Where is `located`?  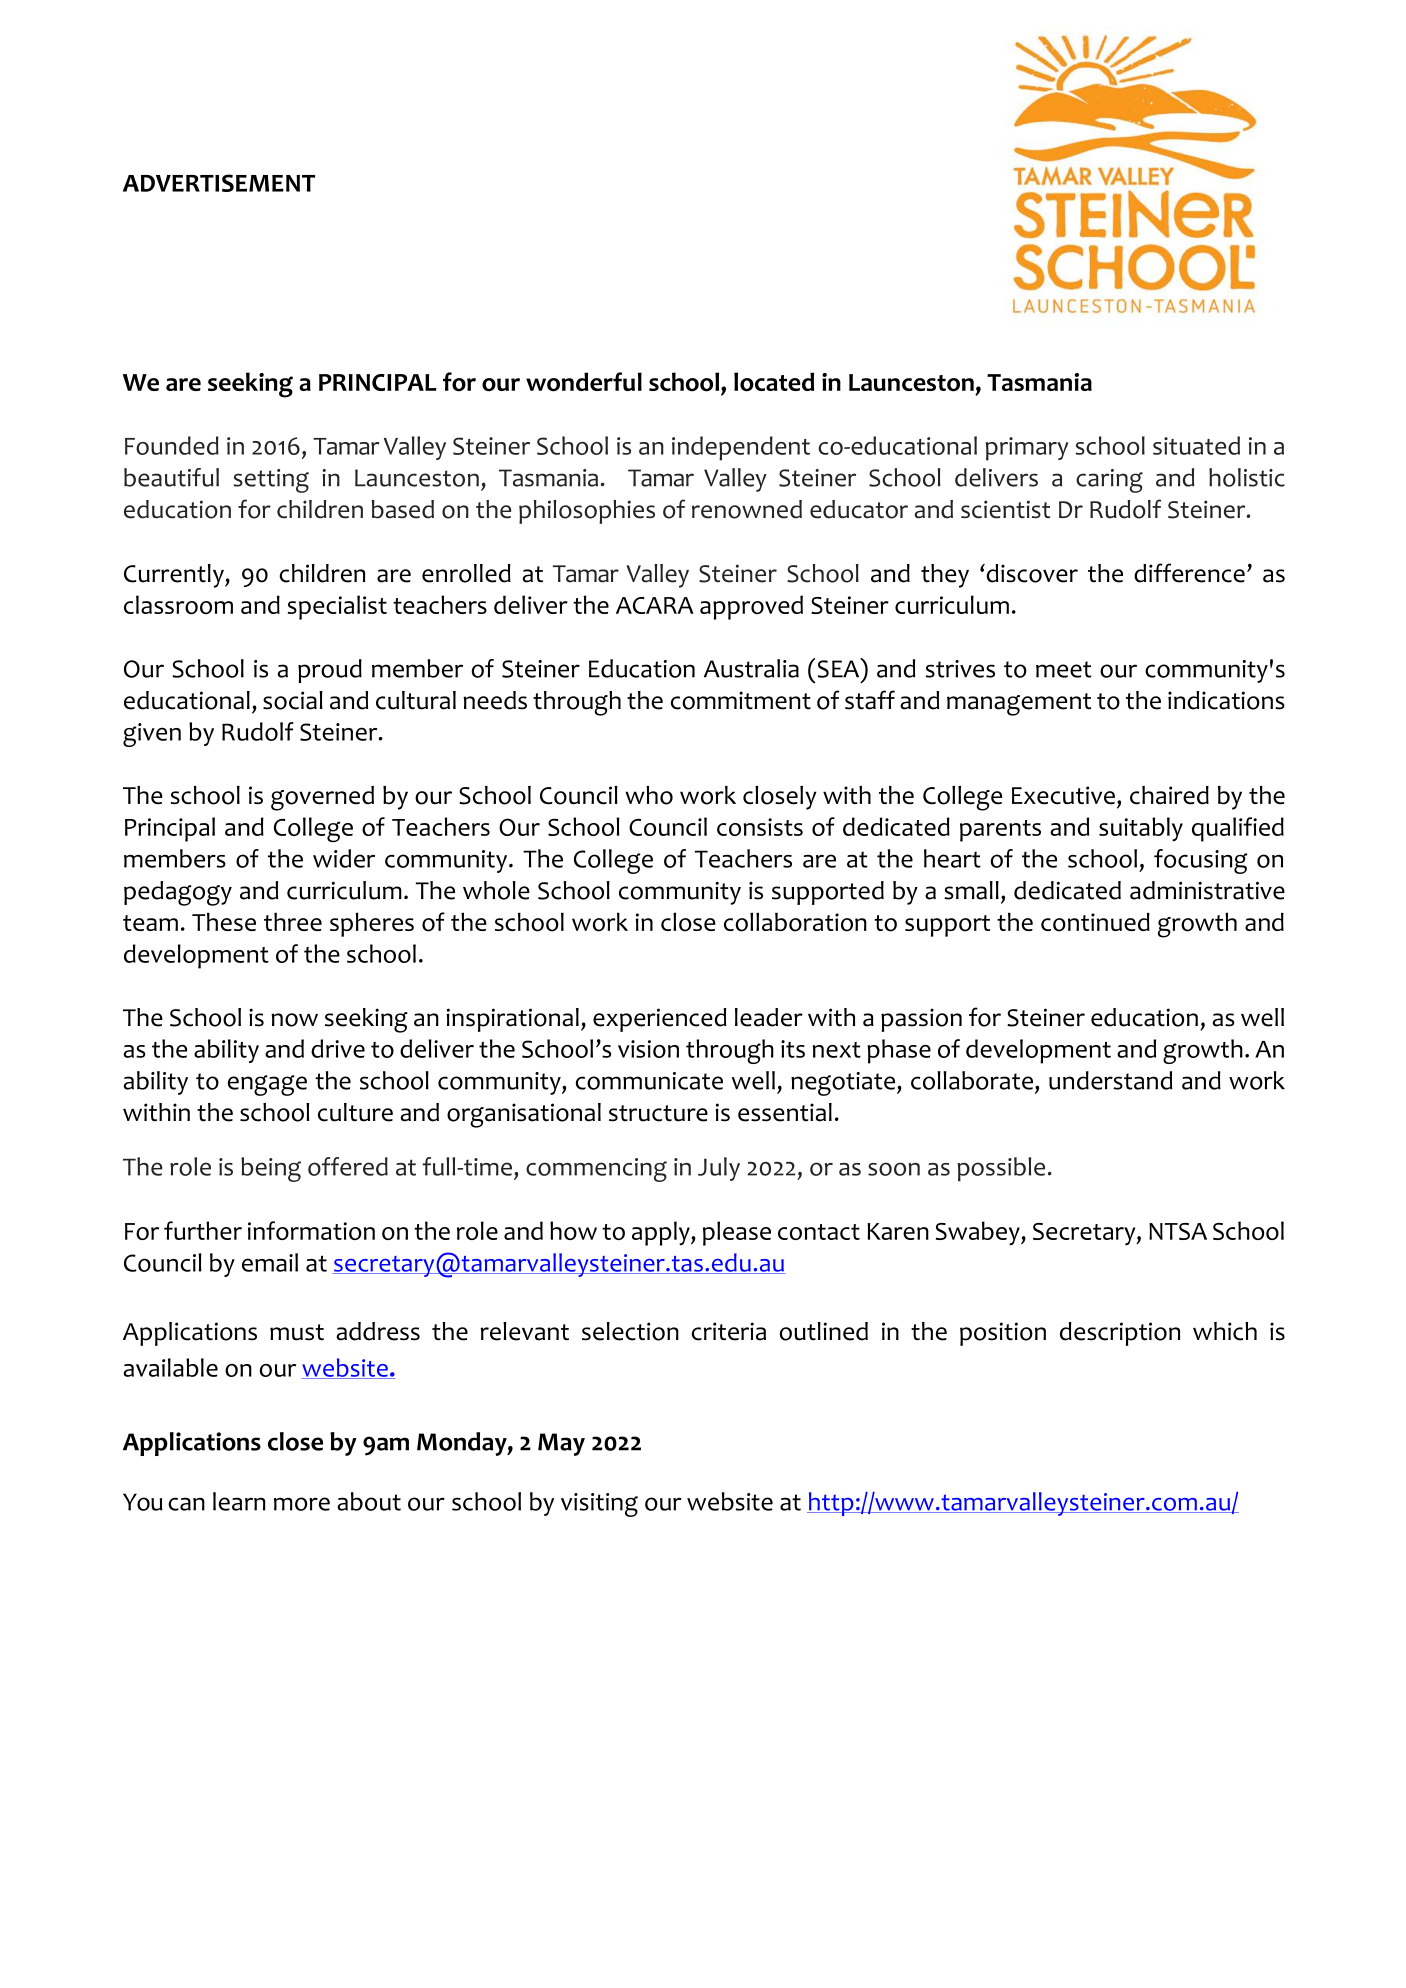
located is located at coordinates (774, 382).
